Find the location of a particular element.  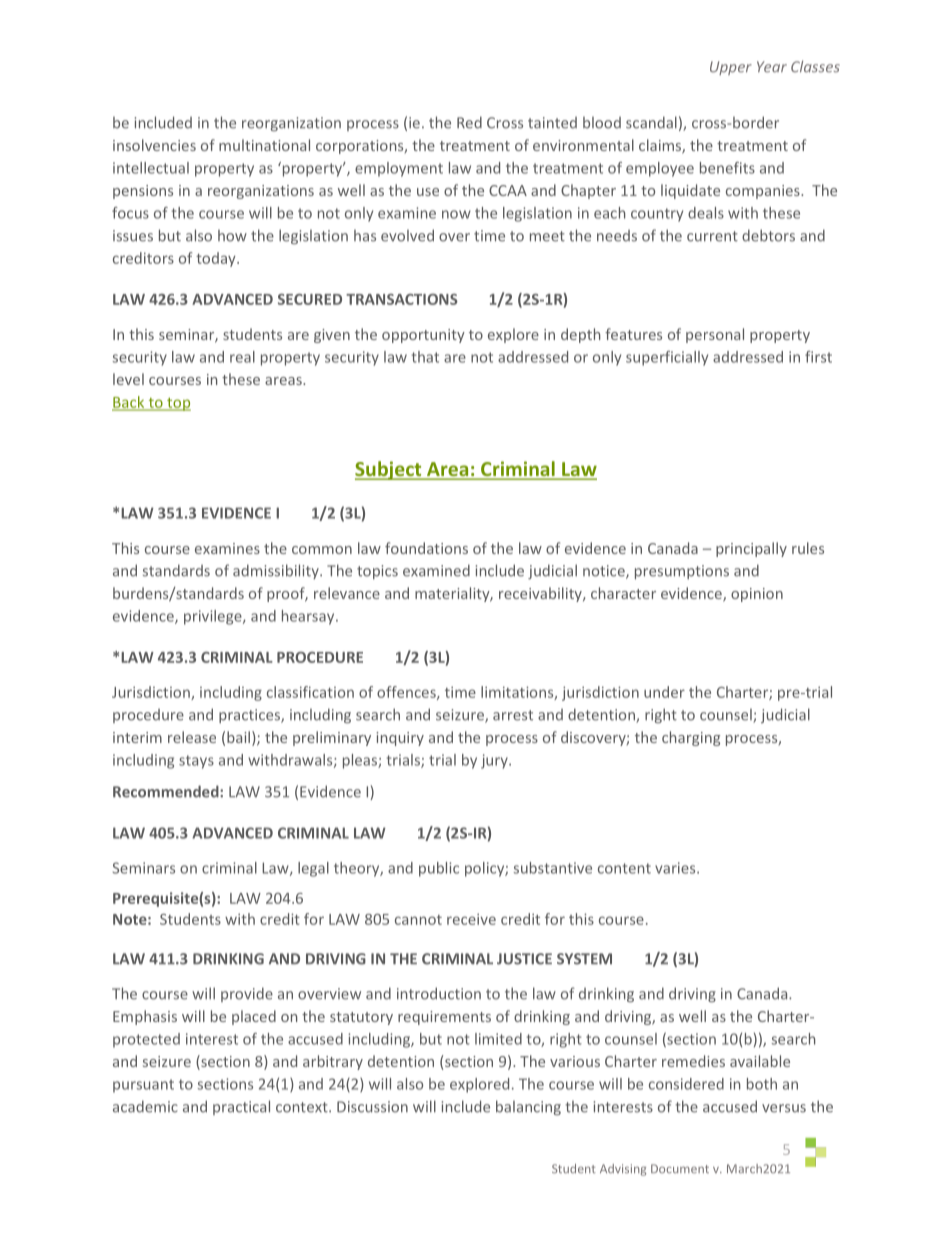

privilege is located at coordinates (214, 617).
